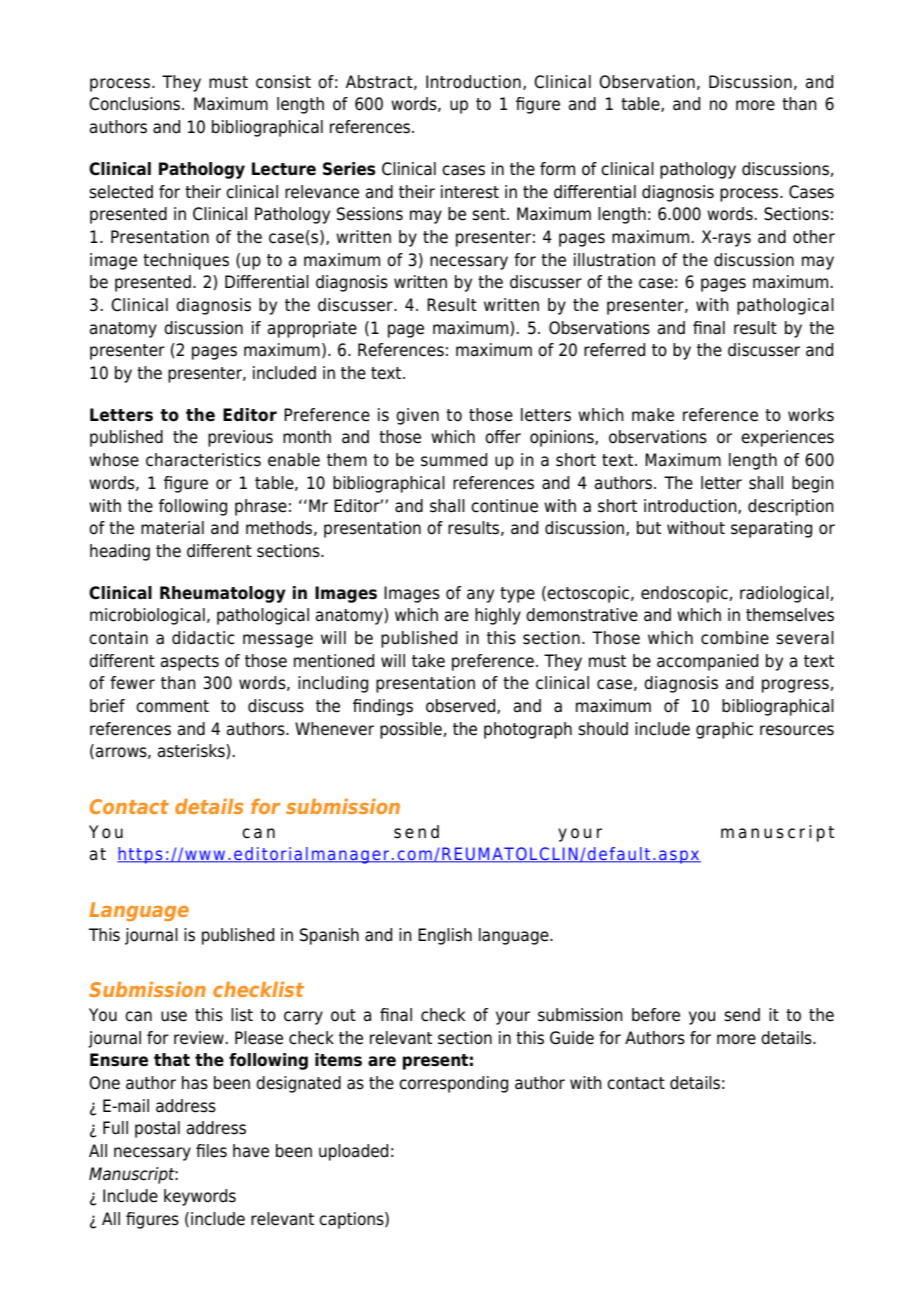  I want to click on use, so click(174, 1016).
